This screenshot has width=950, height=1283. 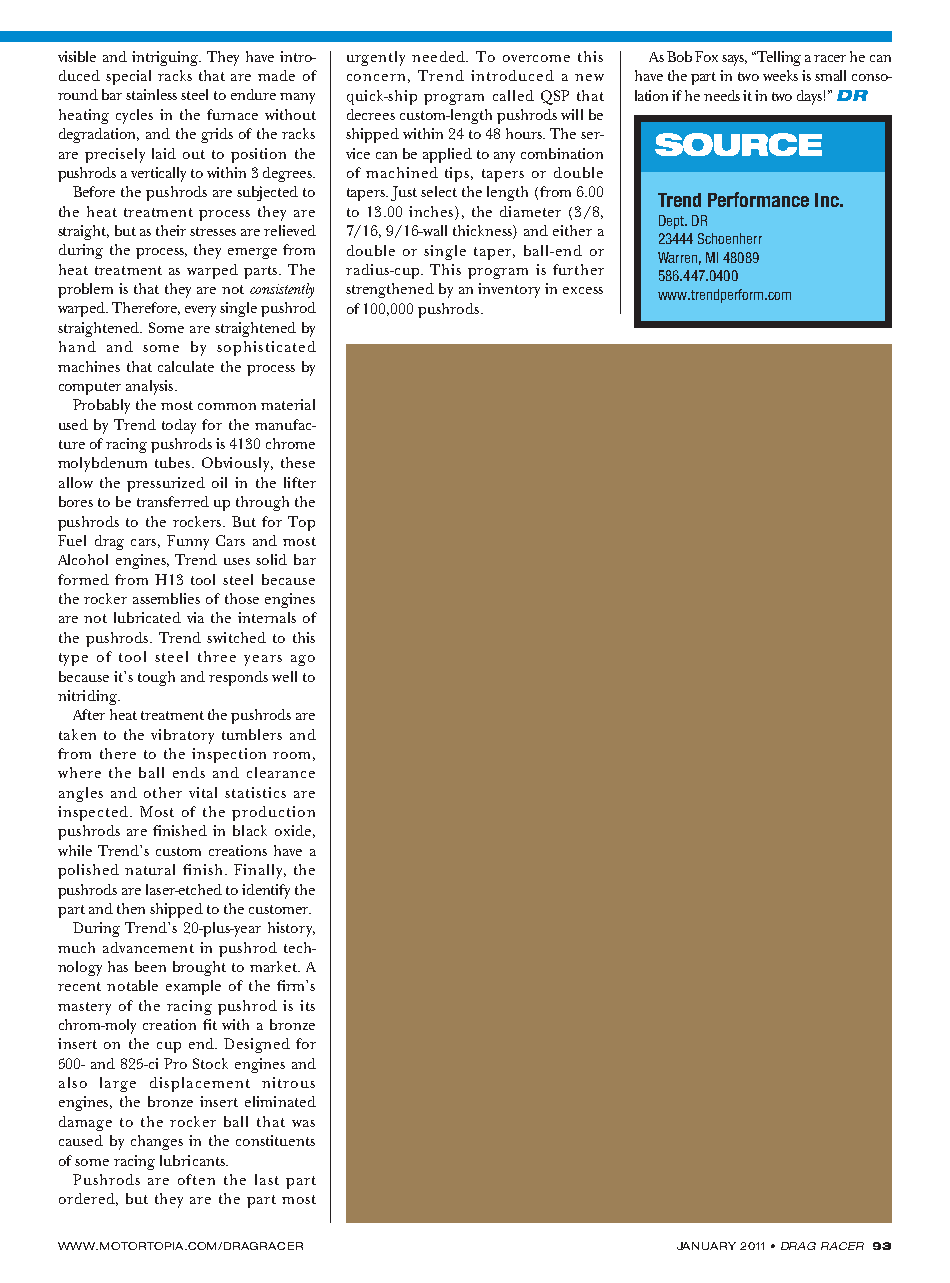 I want to click on needs, so click(x=722, y=95).
